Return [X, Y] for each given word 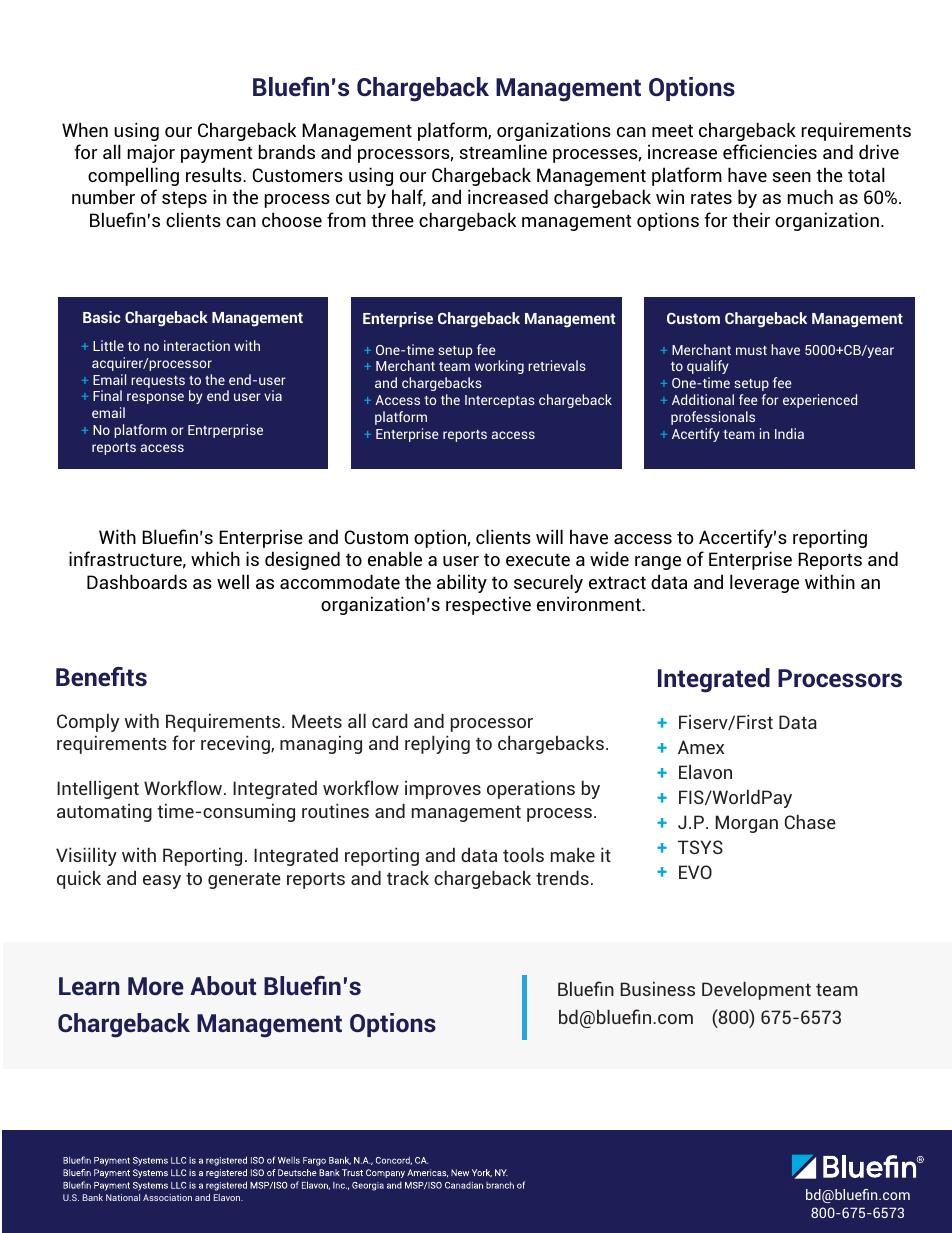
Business [658, 989]
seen [791, 177]
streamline [503, 151]
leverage [764, 583]
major [151, 153]
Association [167, 1197]
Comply [88, 722]
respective [488, 605]
